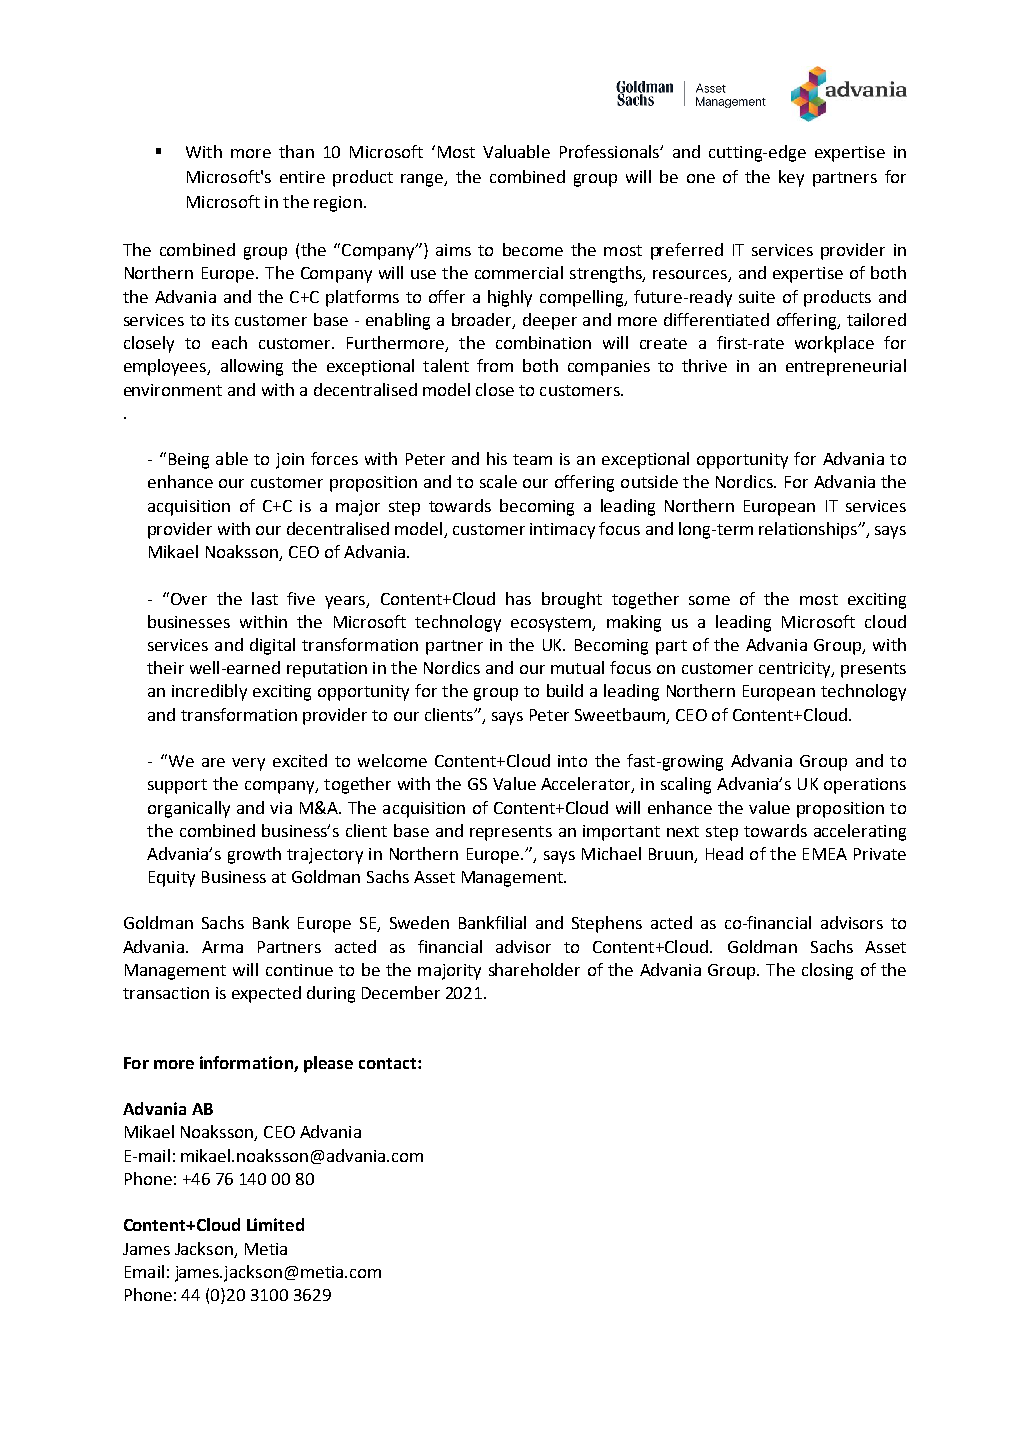 This screenshot has height=1456, width=1029. Describe the element at coordinates (275, 1224) in the screenshot. I see `Limited` at that location.
